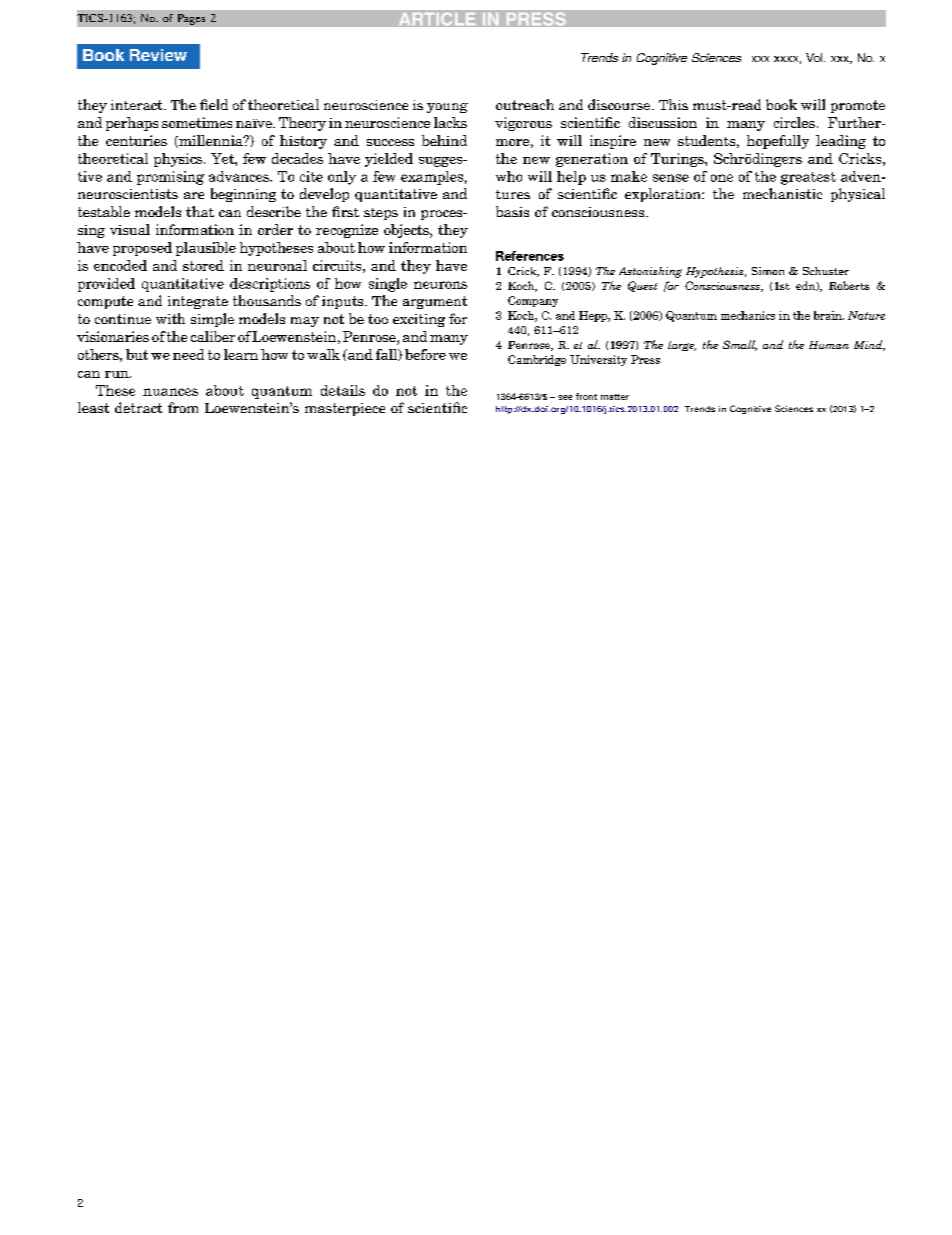 The image size is (952, 1235). I want to click on advances, so click(240, 176).
